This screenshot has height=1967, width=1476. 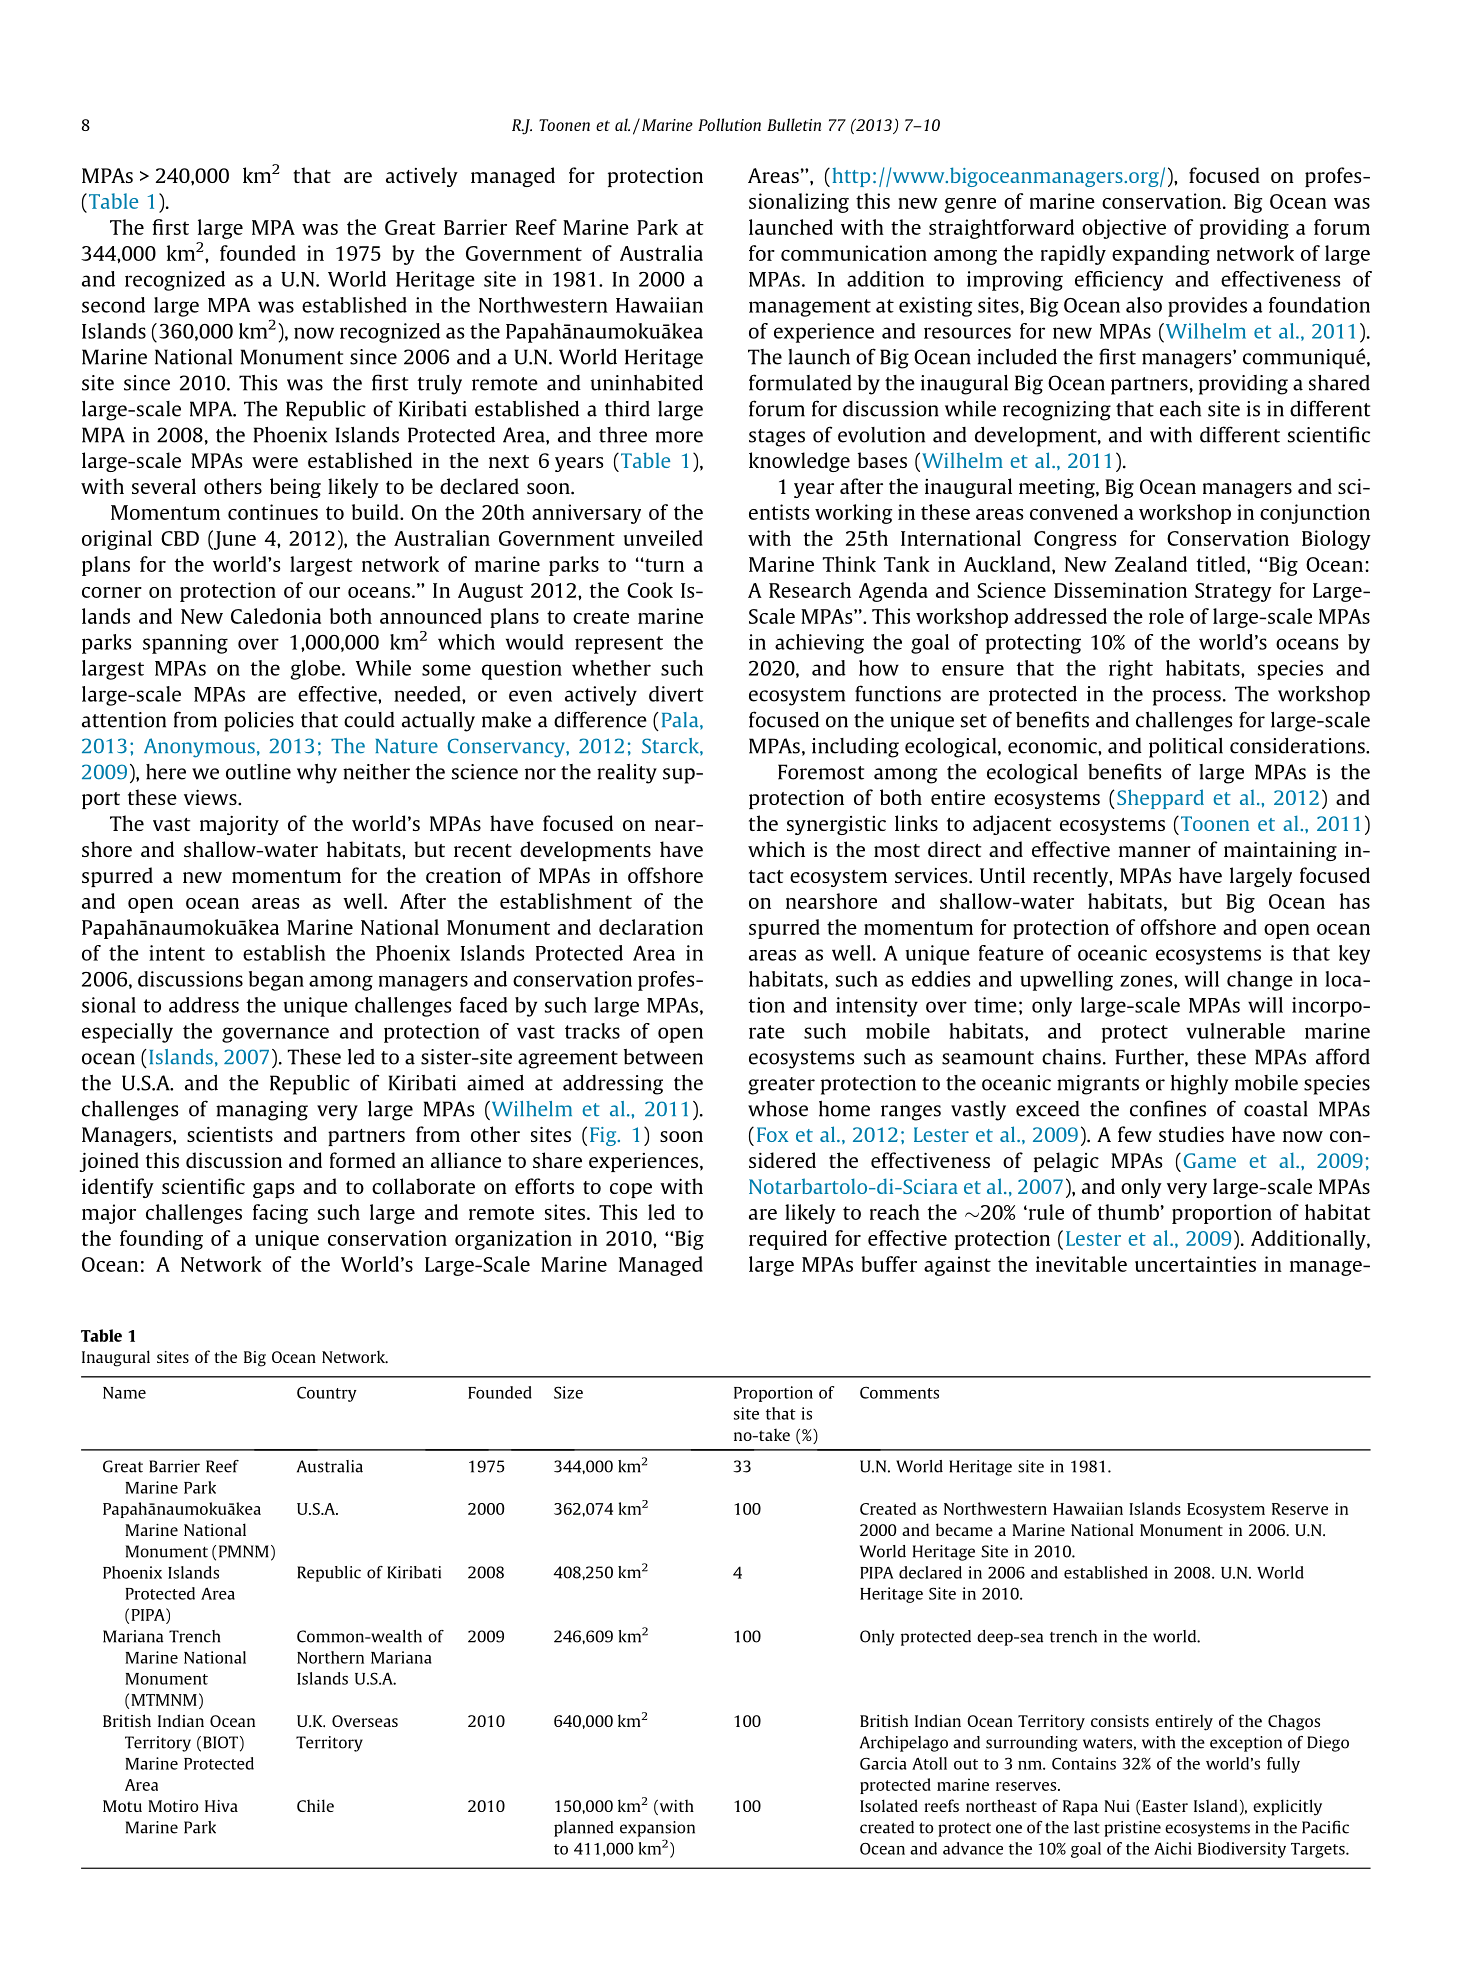 What do you see at coordinates (663, 565) in the screenshot?
I see `turn` at bounding box center [663, 565].
